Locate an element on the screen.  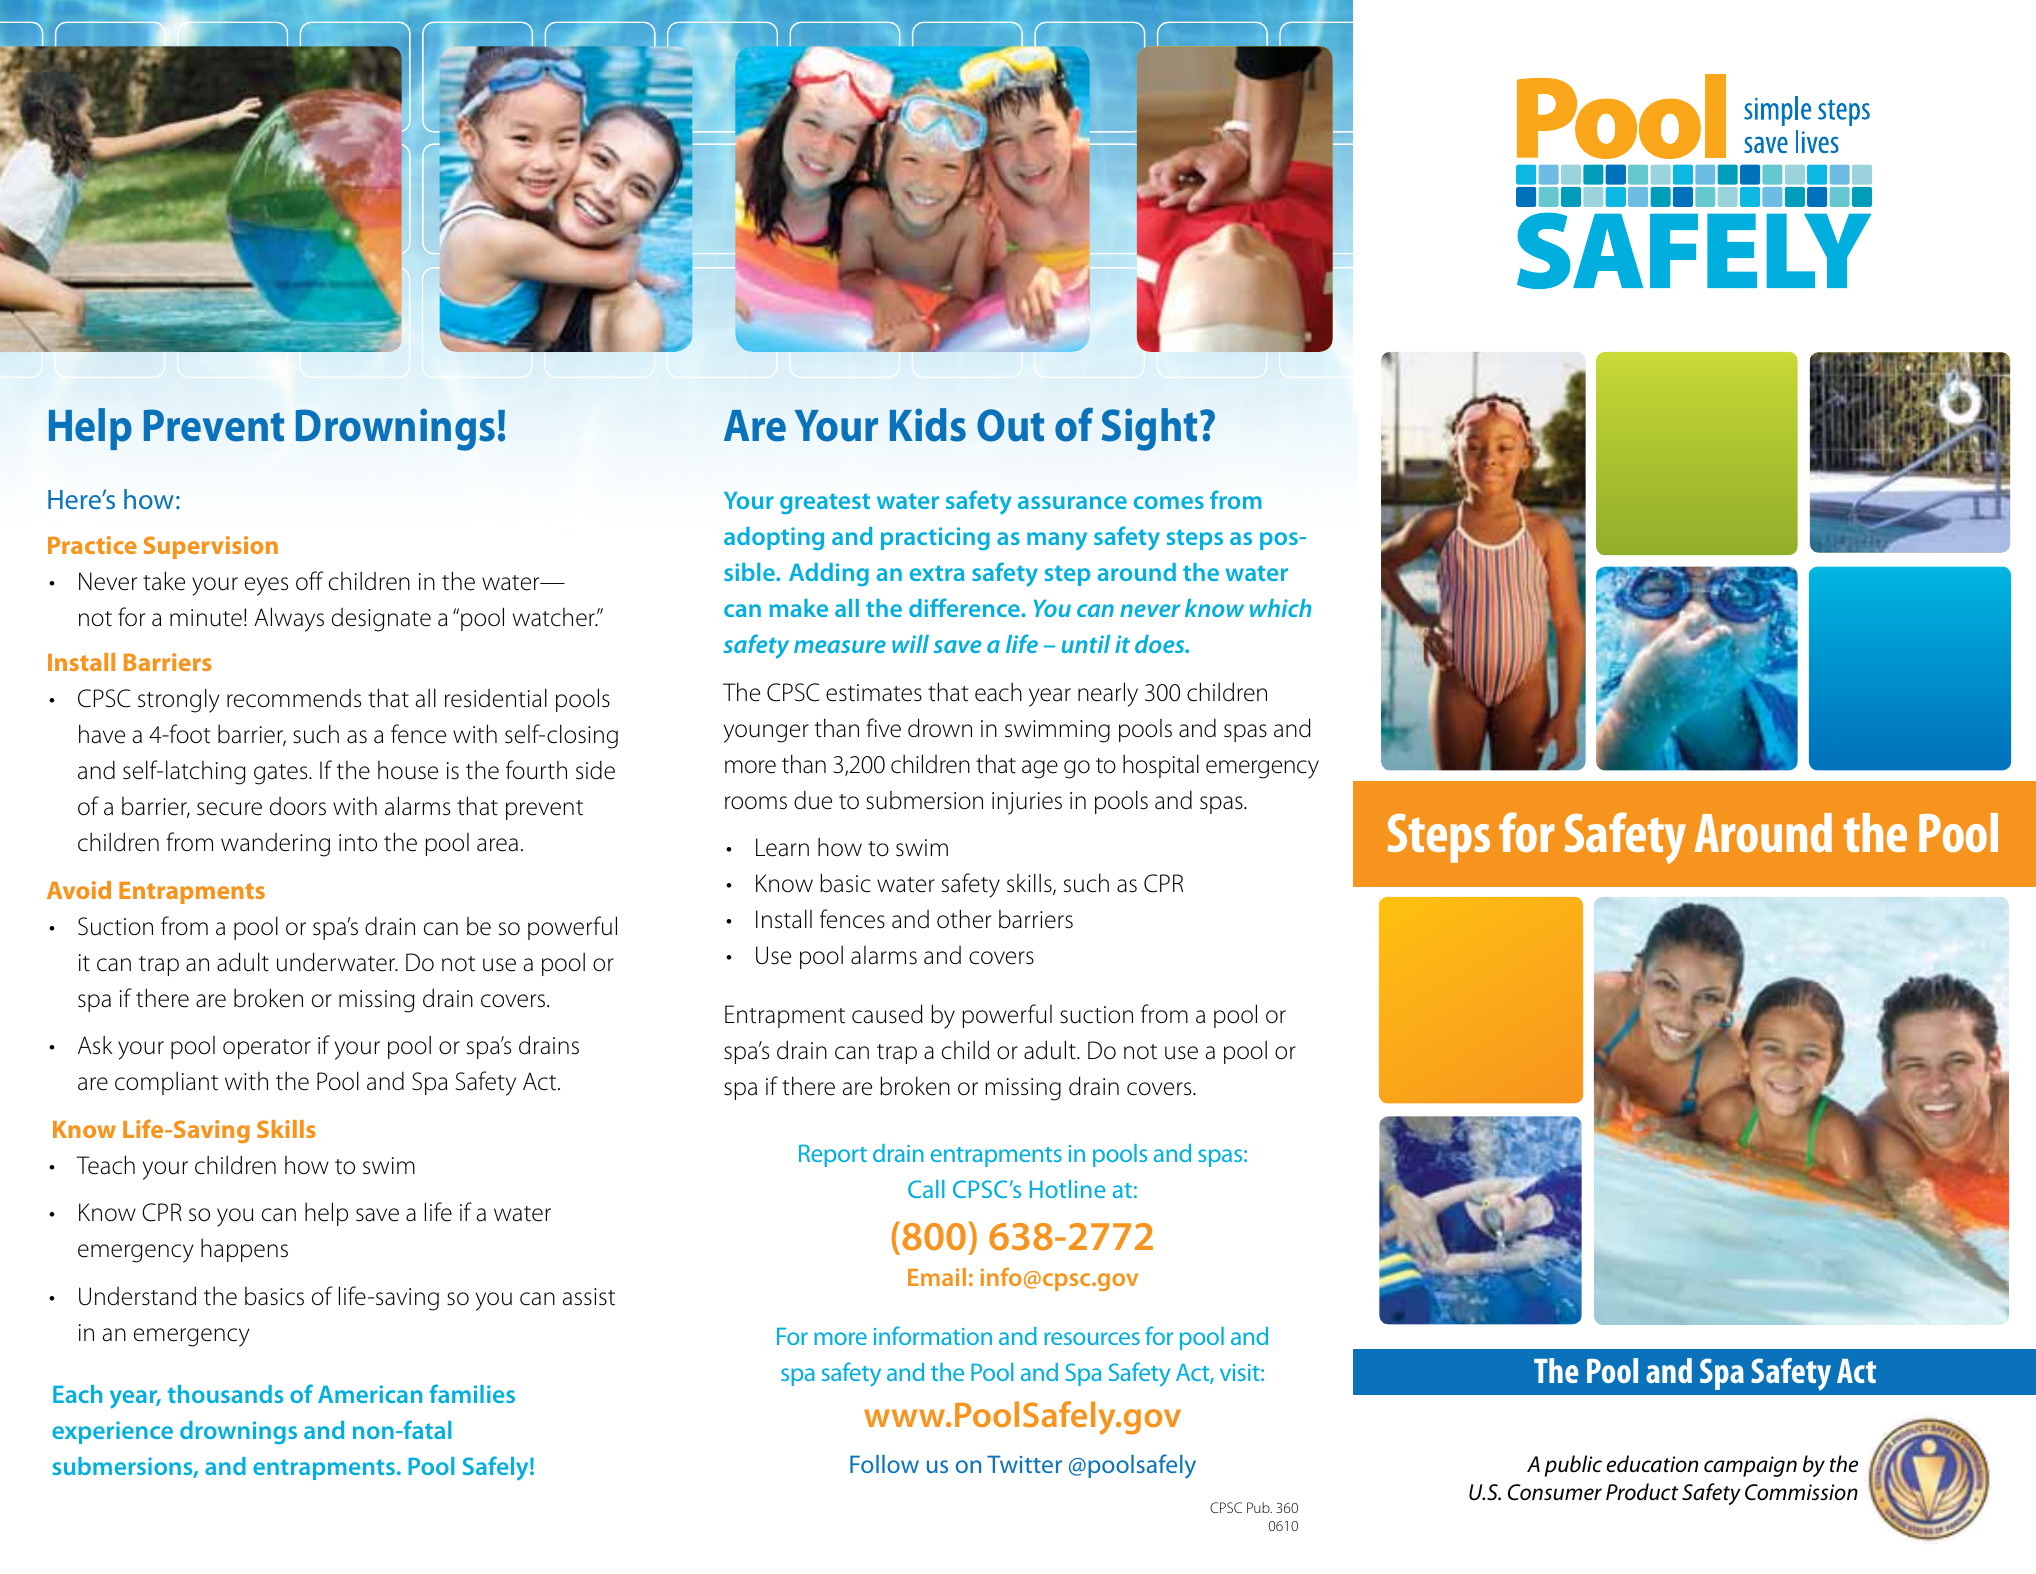
which is located at coordinates (1280, 608).
